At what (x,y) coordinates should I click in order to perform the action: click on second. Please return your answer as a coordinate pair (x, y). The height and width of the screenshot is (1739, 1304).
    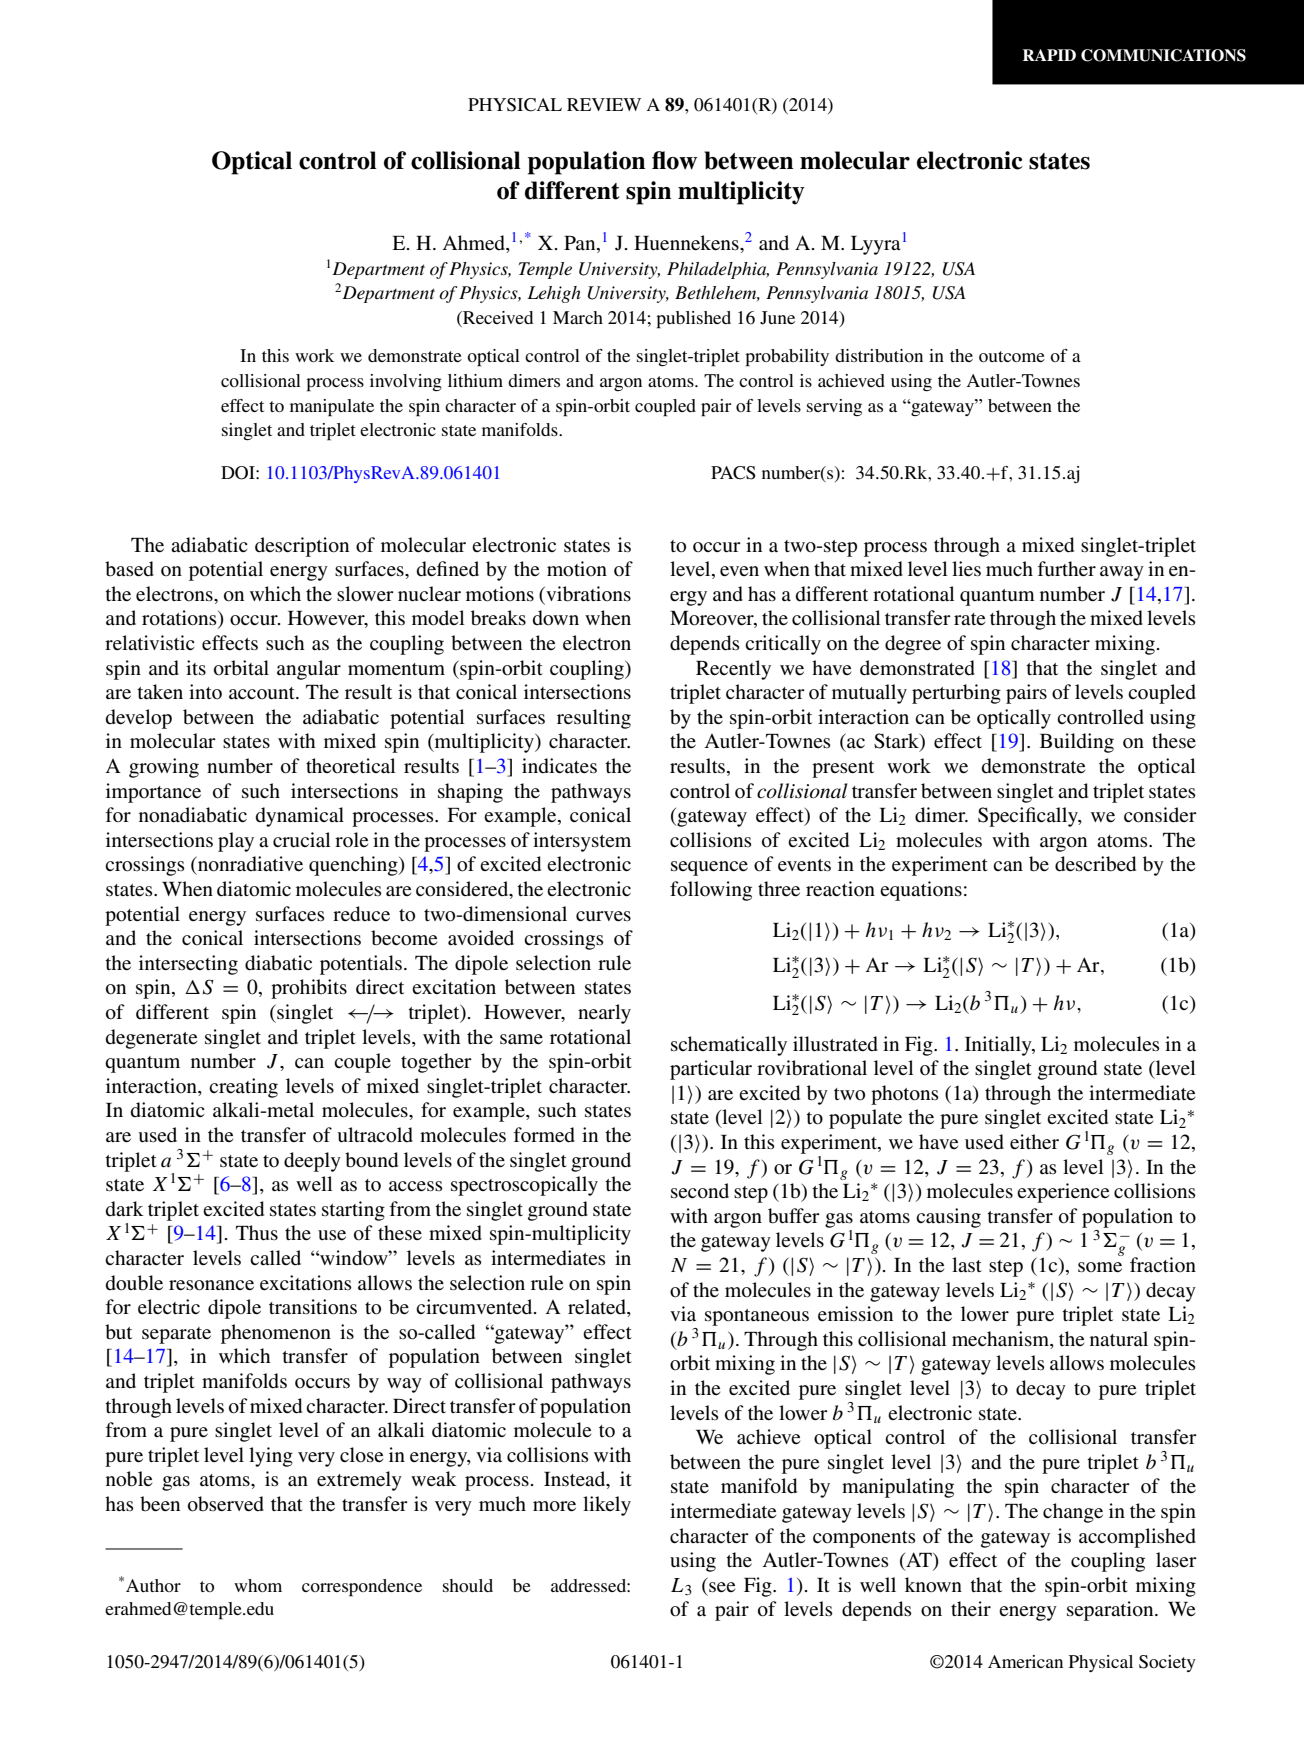
    Looking at the image, I should click on (700, 1191).
